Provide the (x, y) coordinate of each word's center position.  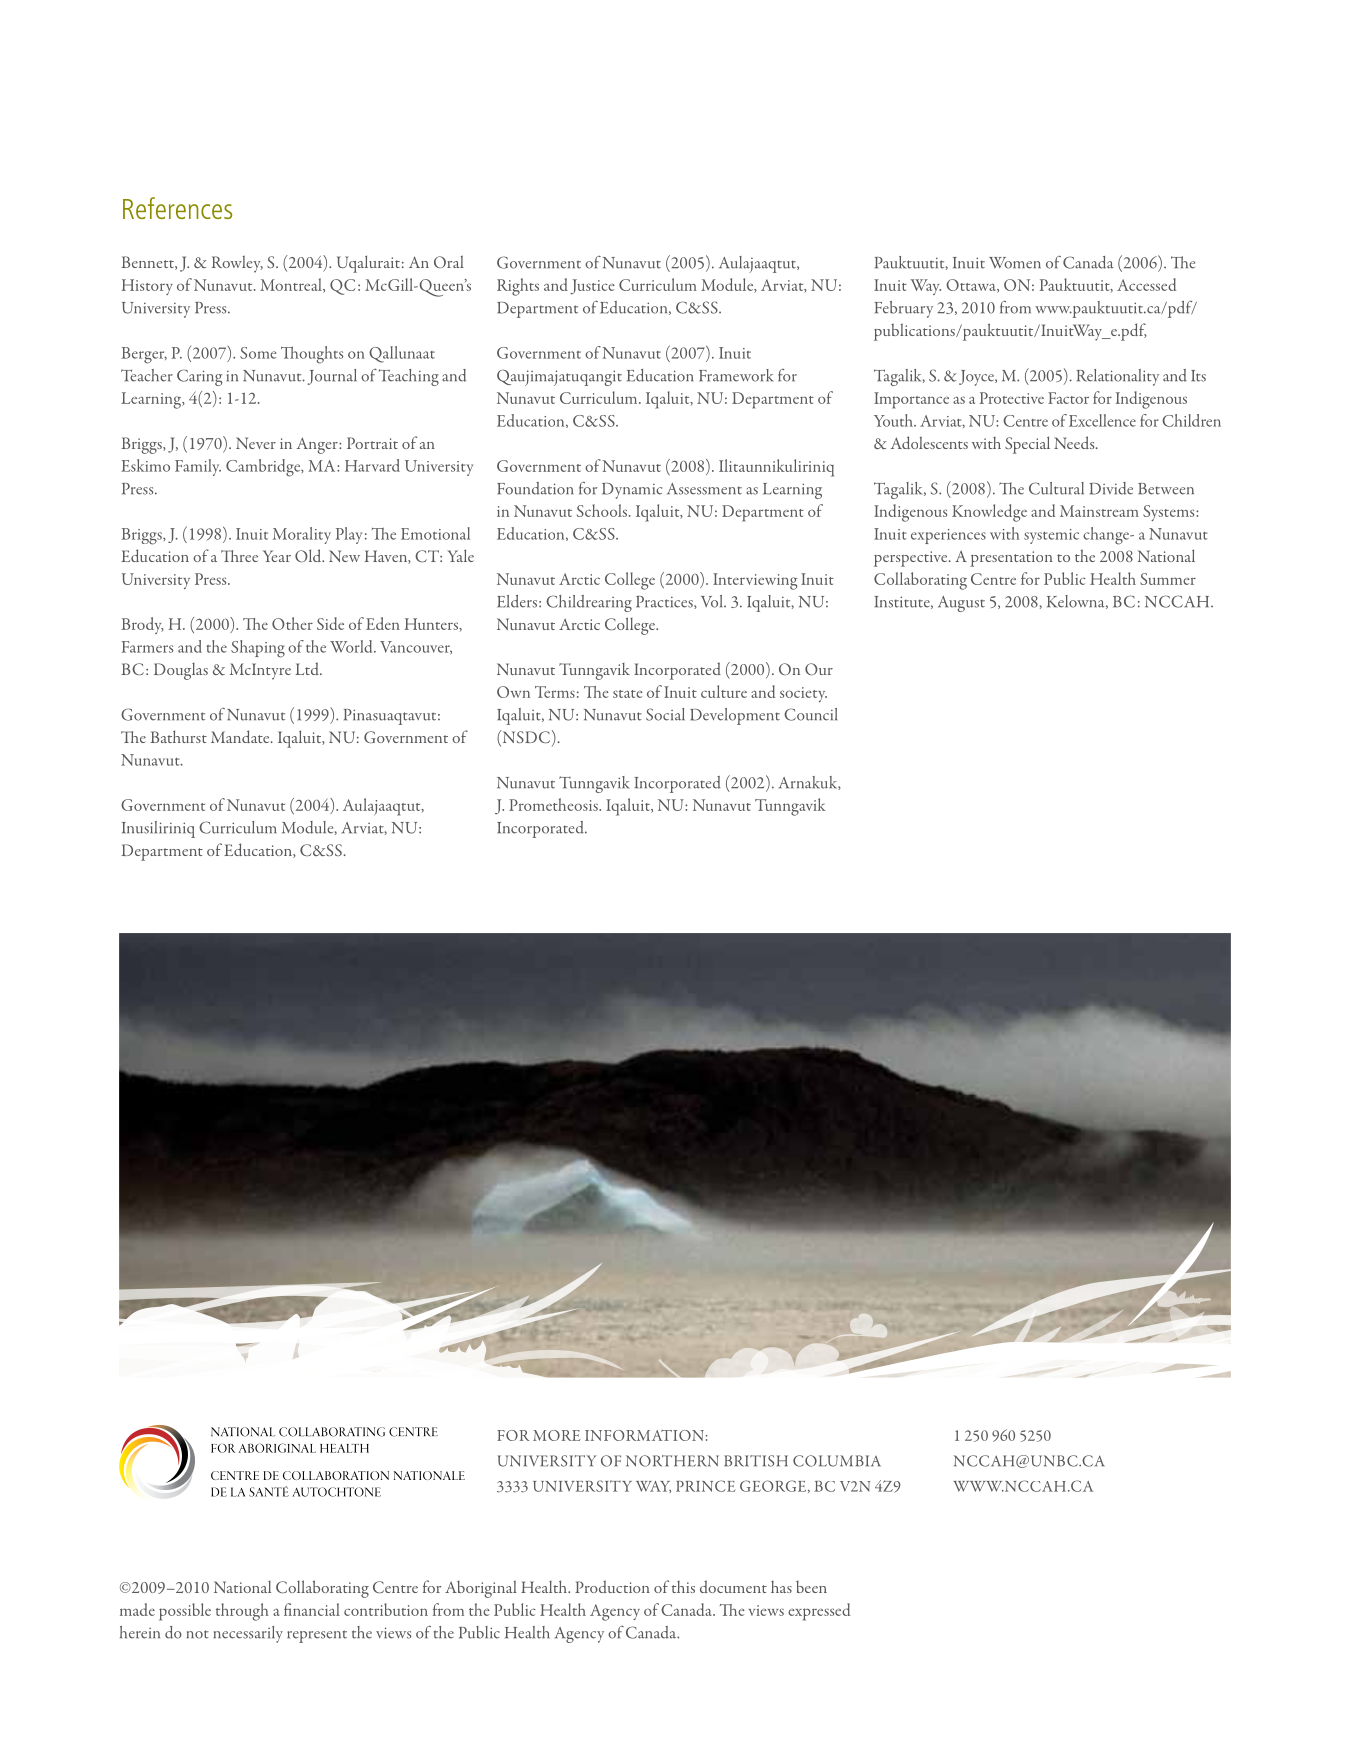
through (242, 1612)
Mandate (241, 736)
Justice (592, 287)
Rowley (237, 264)
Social (665, 714)
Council (810, 714)
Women (1015, 263)
